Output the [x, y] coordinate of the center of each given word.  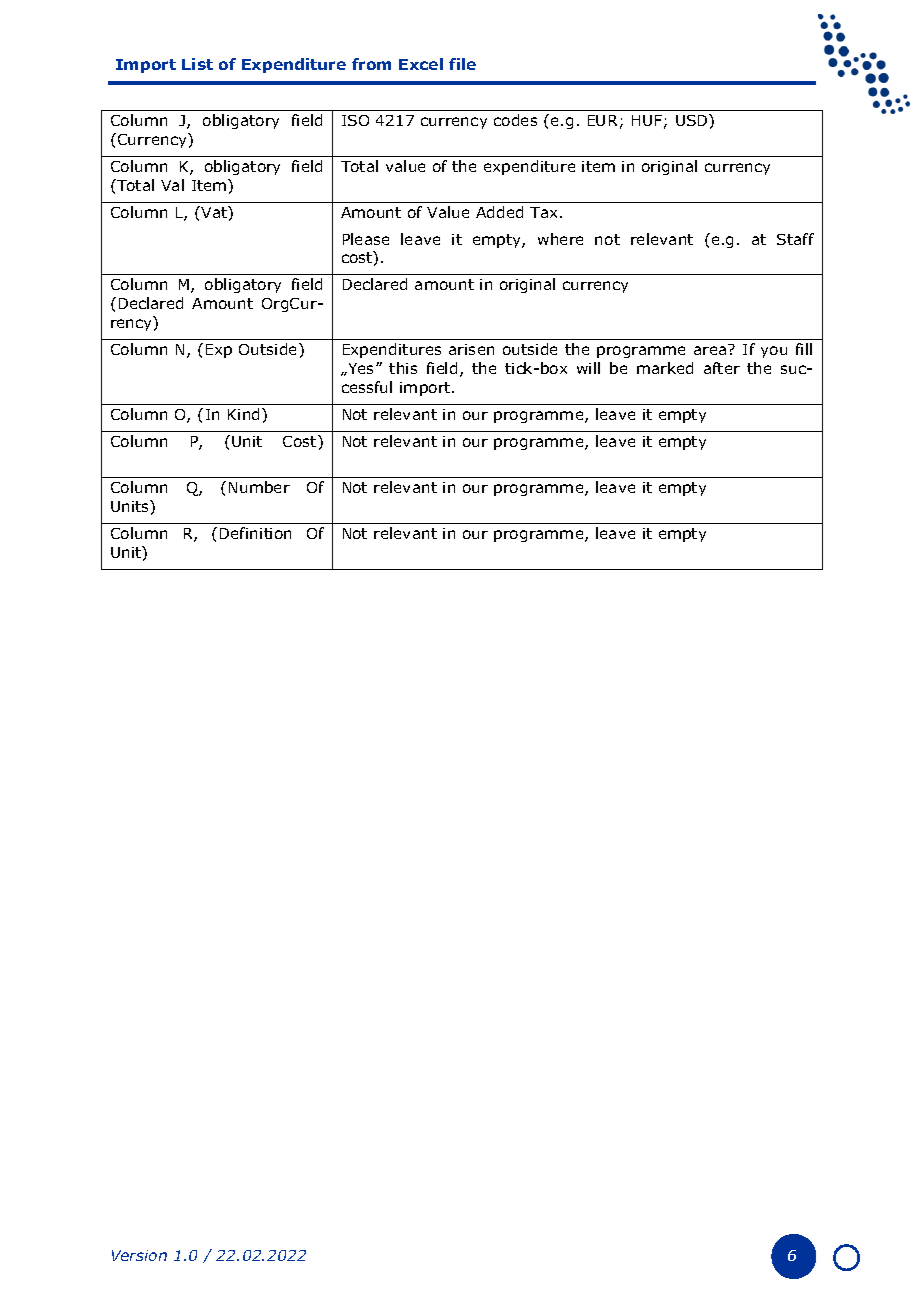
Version [139, 1255]
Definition [255, 533]
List [197, 64]
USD [693, 120]
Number [259, 487]
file [462, 64]
